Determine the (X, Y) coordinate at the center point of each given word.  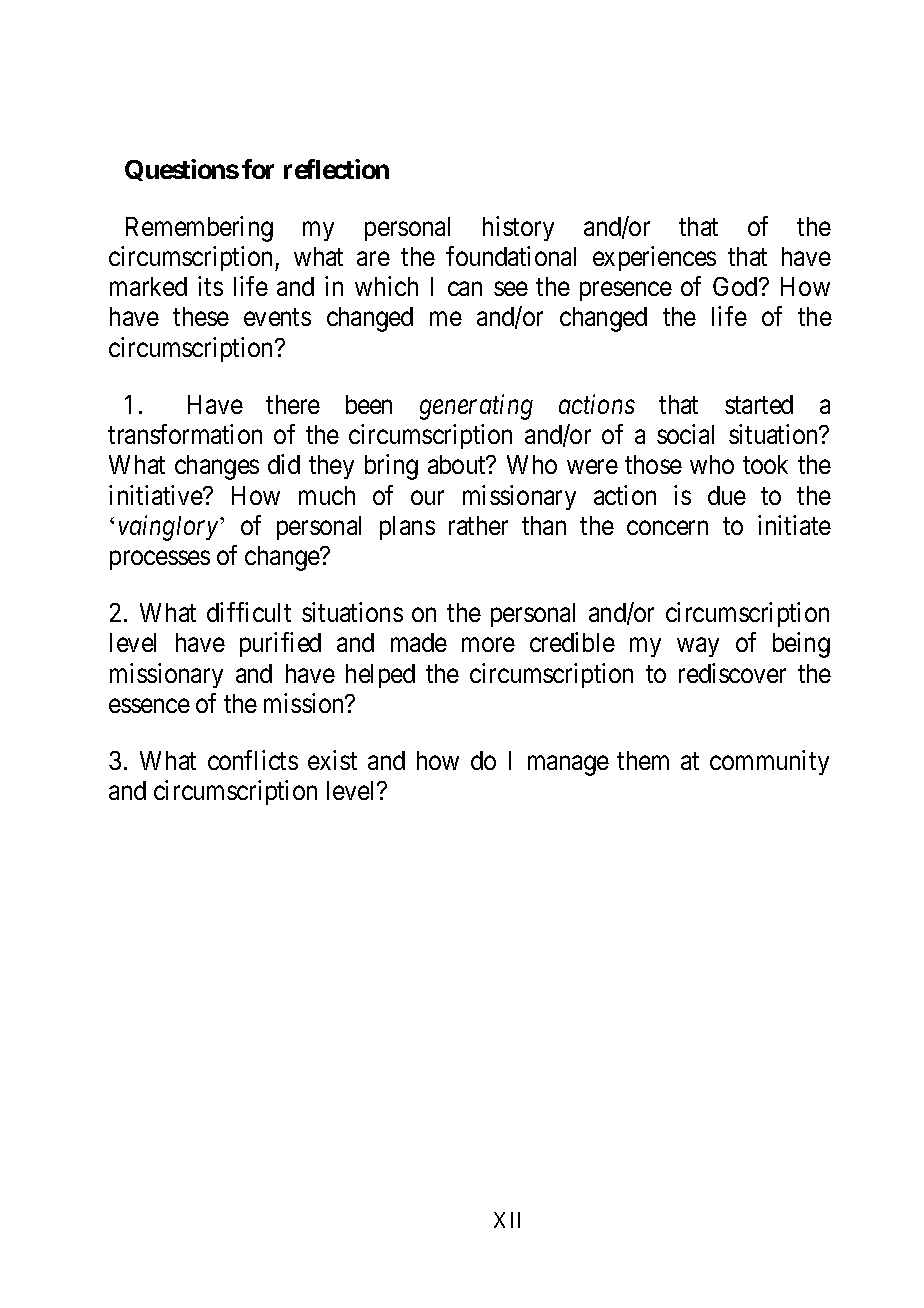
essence (149, 706)
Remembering (199, 229)
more (488, 645)
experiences (654, 258)
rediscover (732, 673)
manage (568, 765)
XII (507, 1220)
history (518, 228)
